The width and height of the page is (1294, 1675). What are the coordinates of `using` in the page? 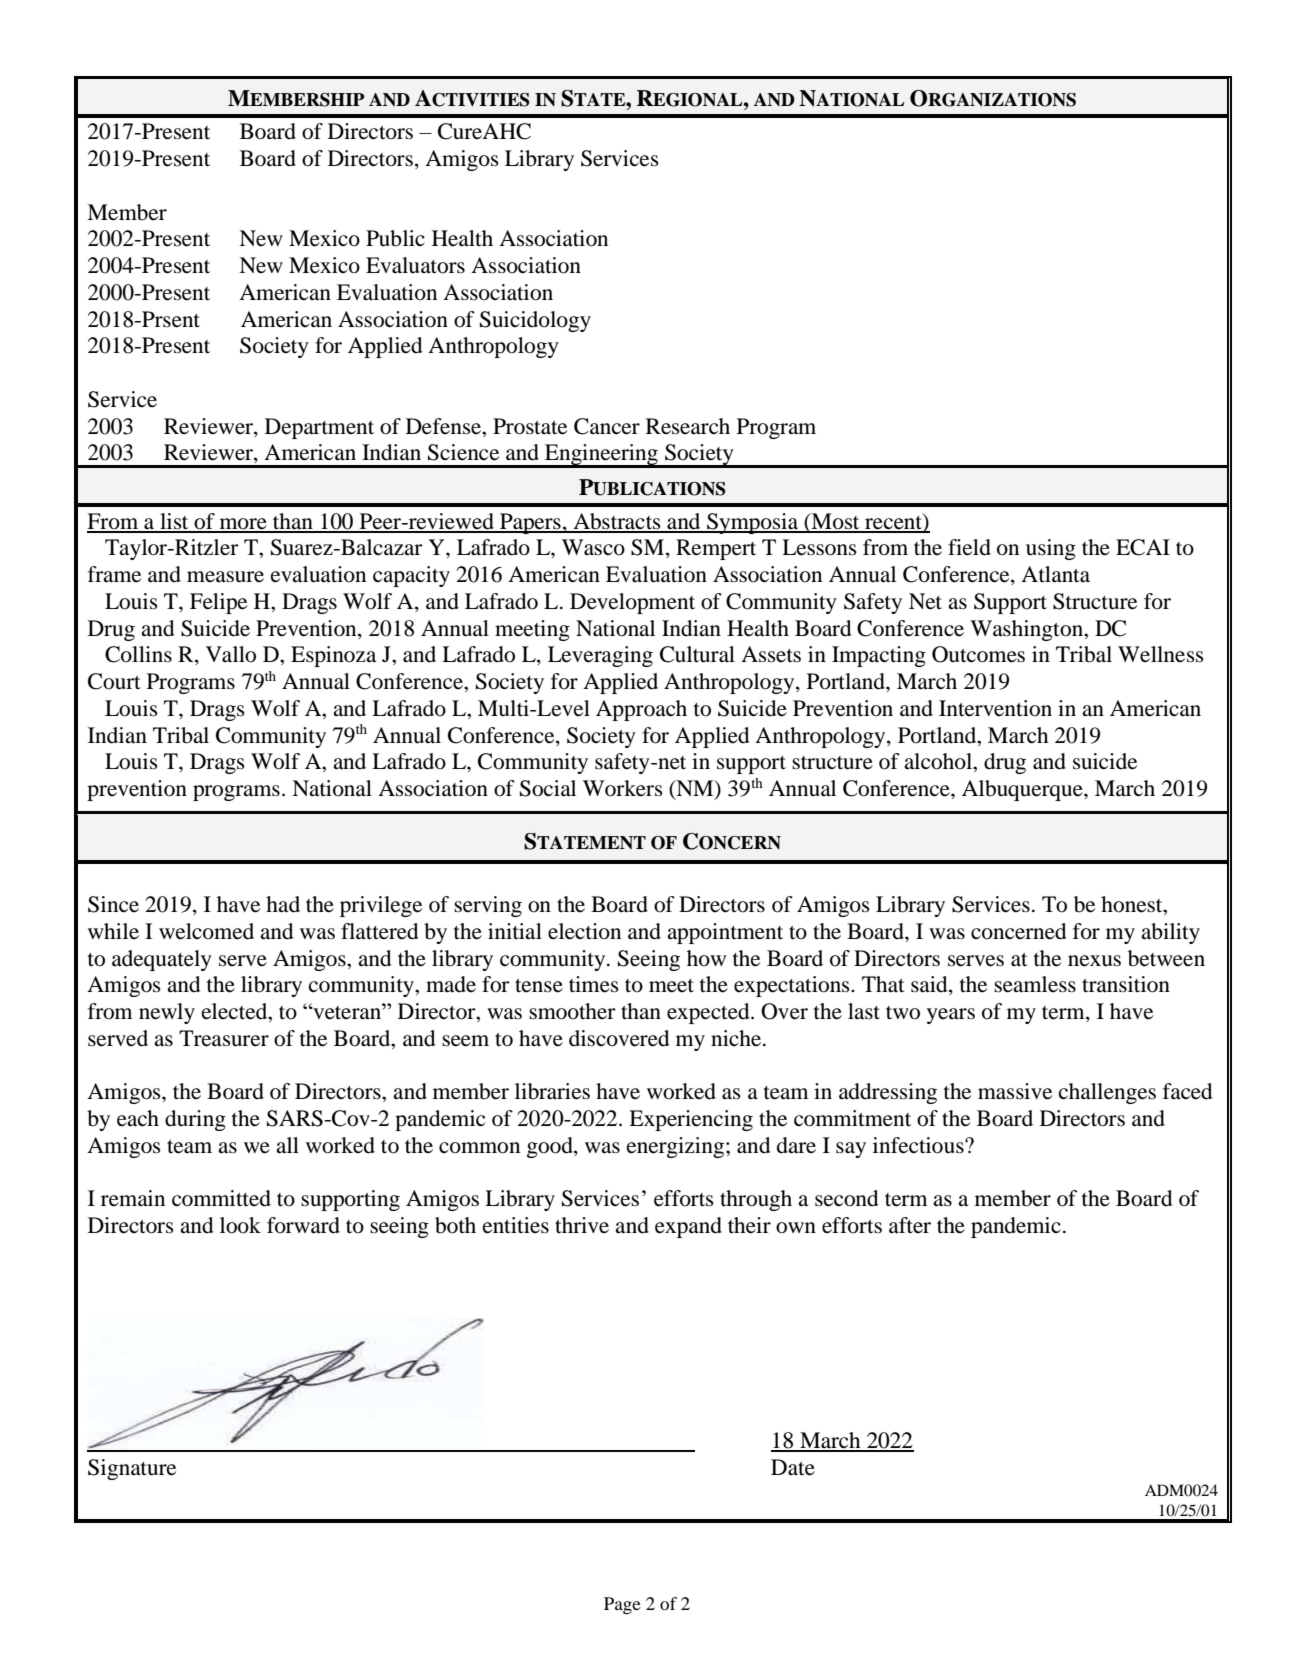 It's located at (1051, 549).
